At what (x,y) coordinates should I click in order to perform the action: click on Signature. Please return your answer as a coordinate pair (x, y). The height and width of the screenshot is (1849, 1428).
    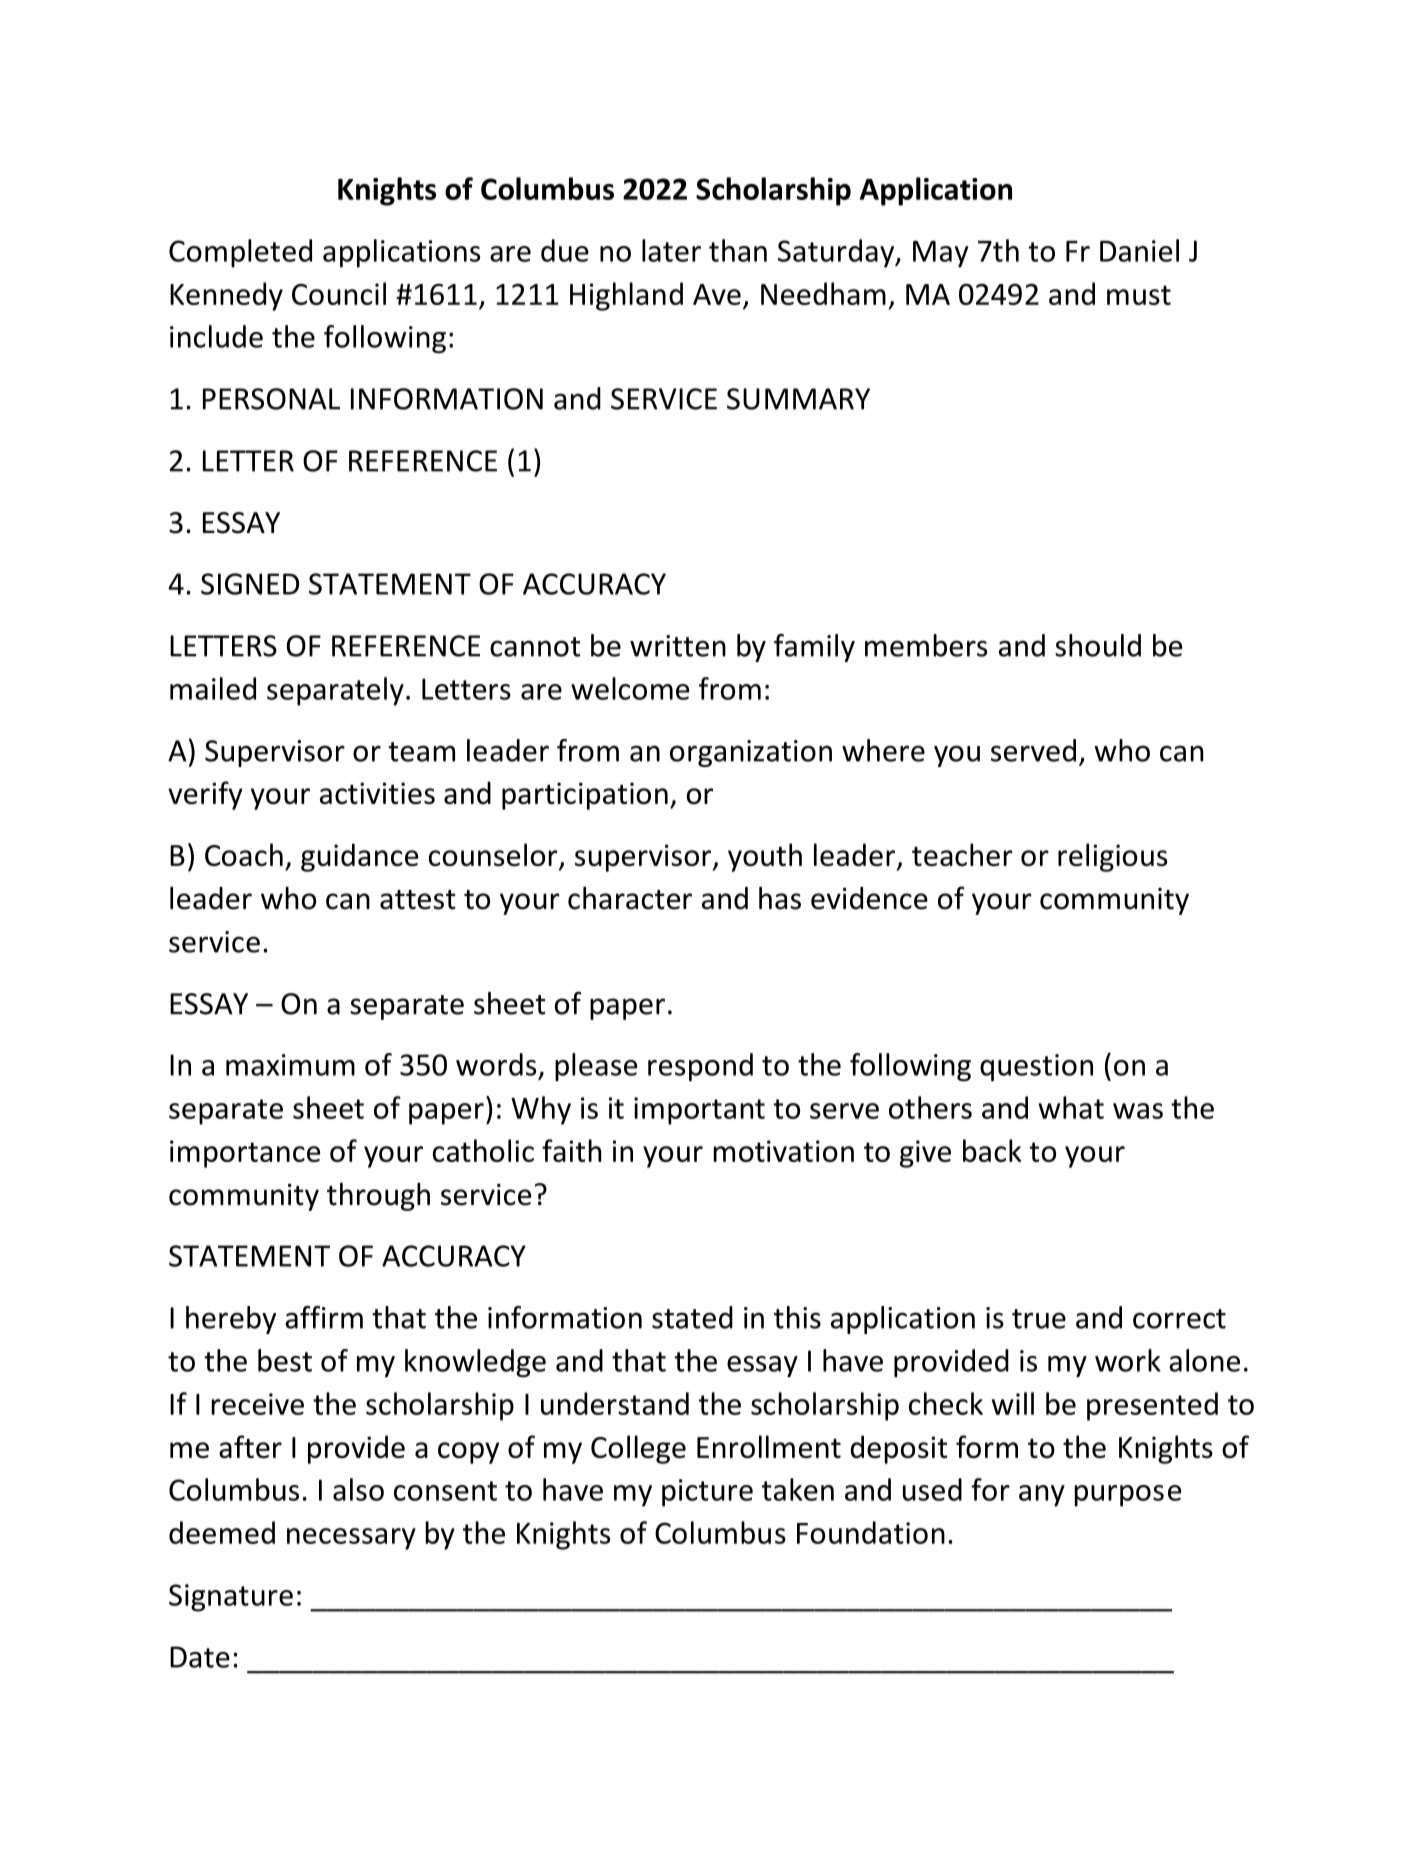
    Looking at the image, I should click on (231, 1598).
